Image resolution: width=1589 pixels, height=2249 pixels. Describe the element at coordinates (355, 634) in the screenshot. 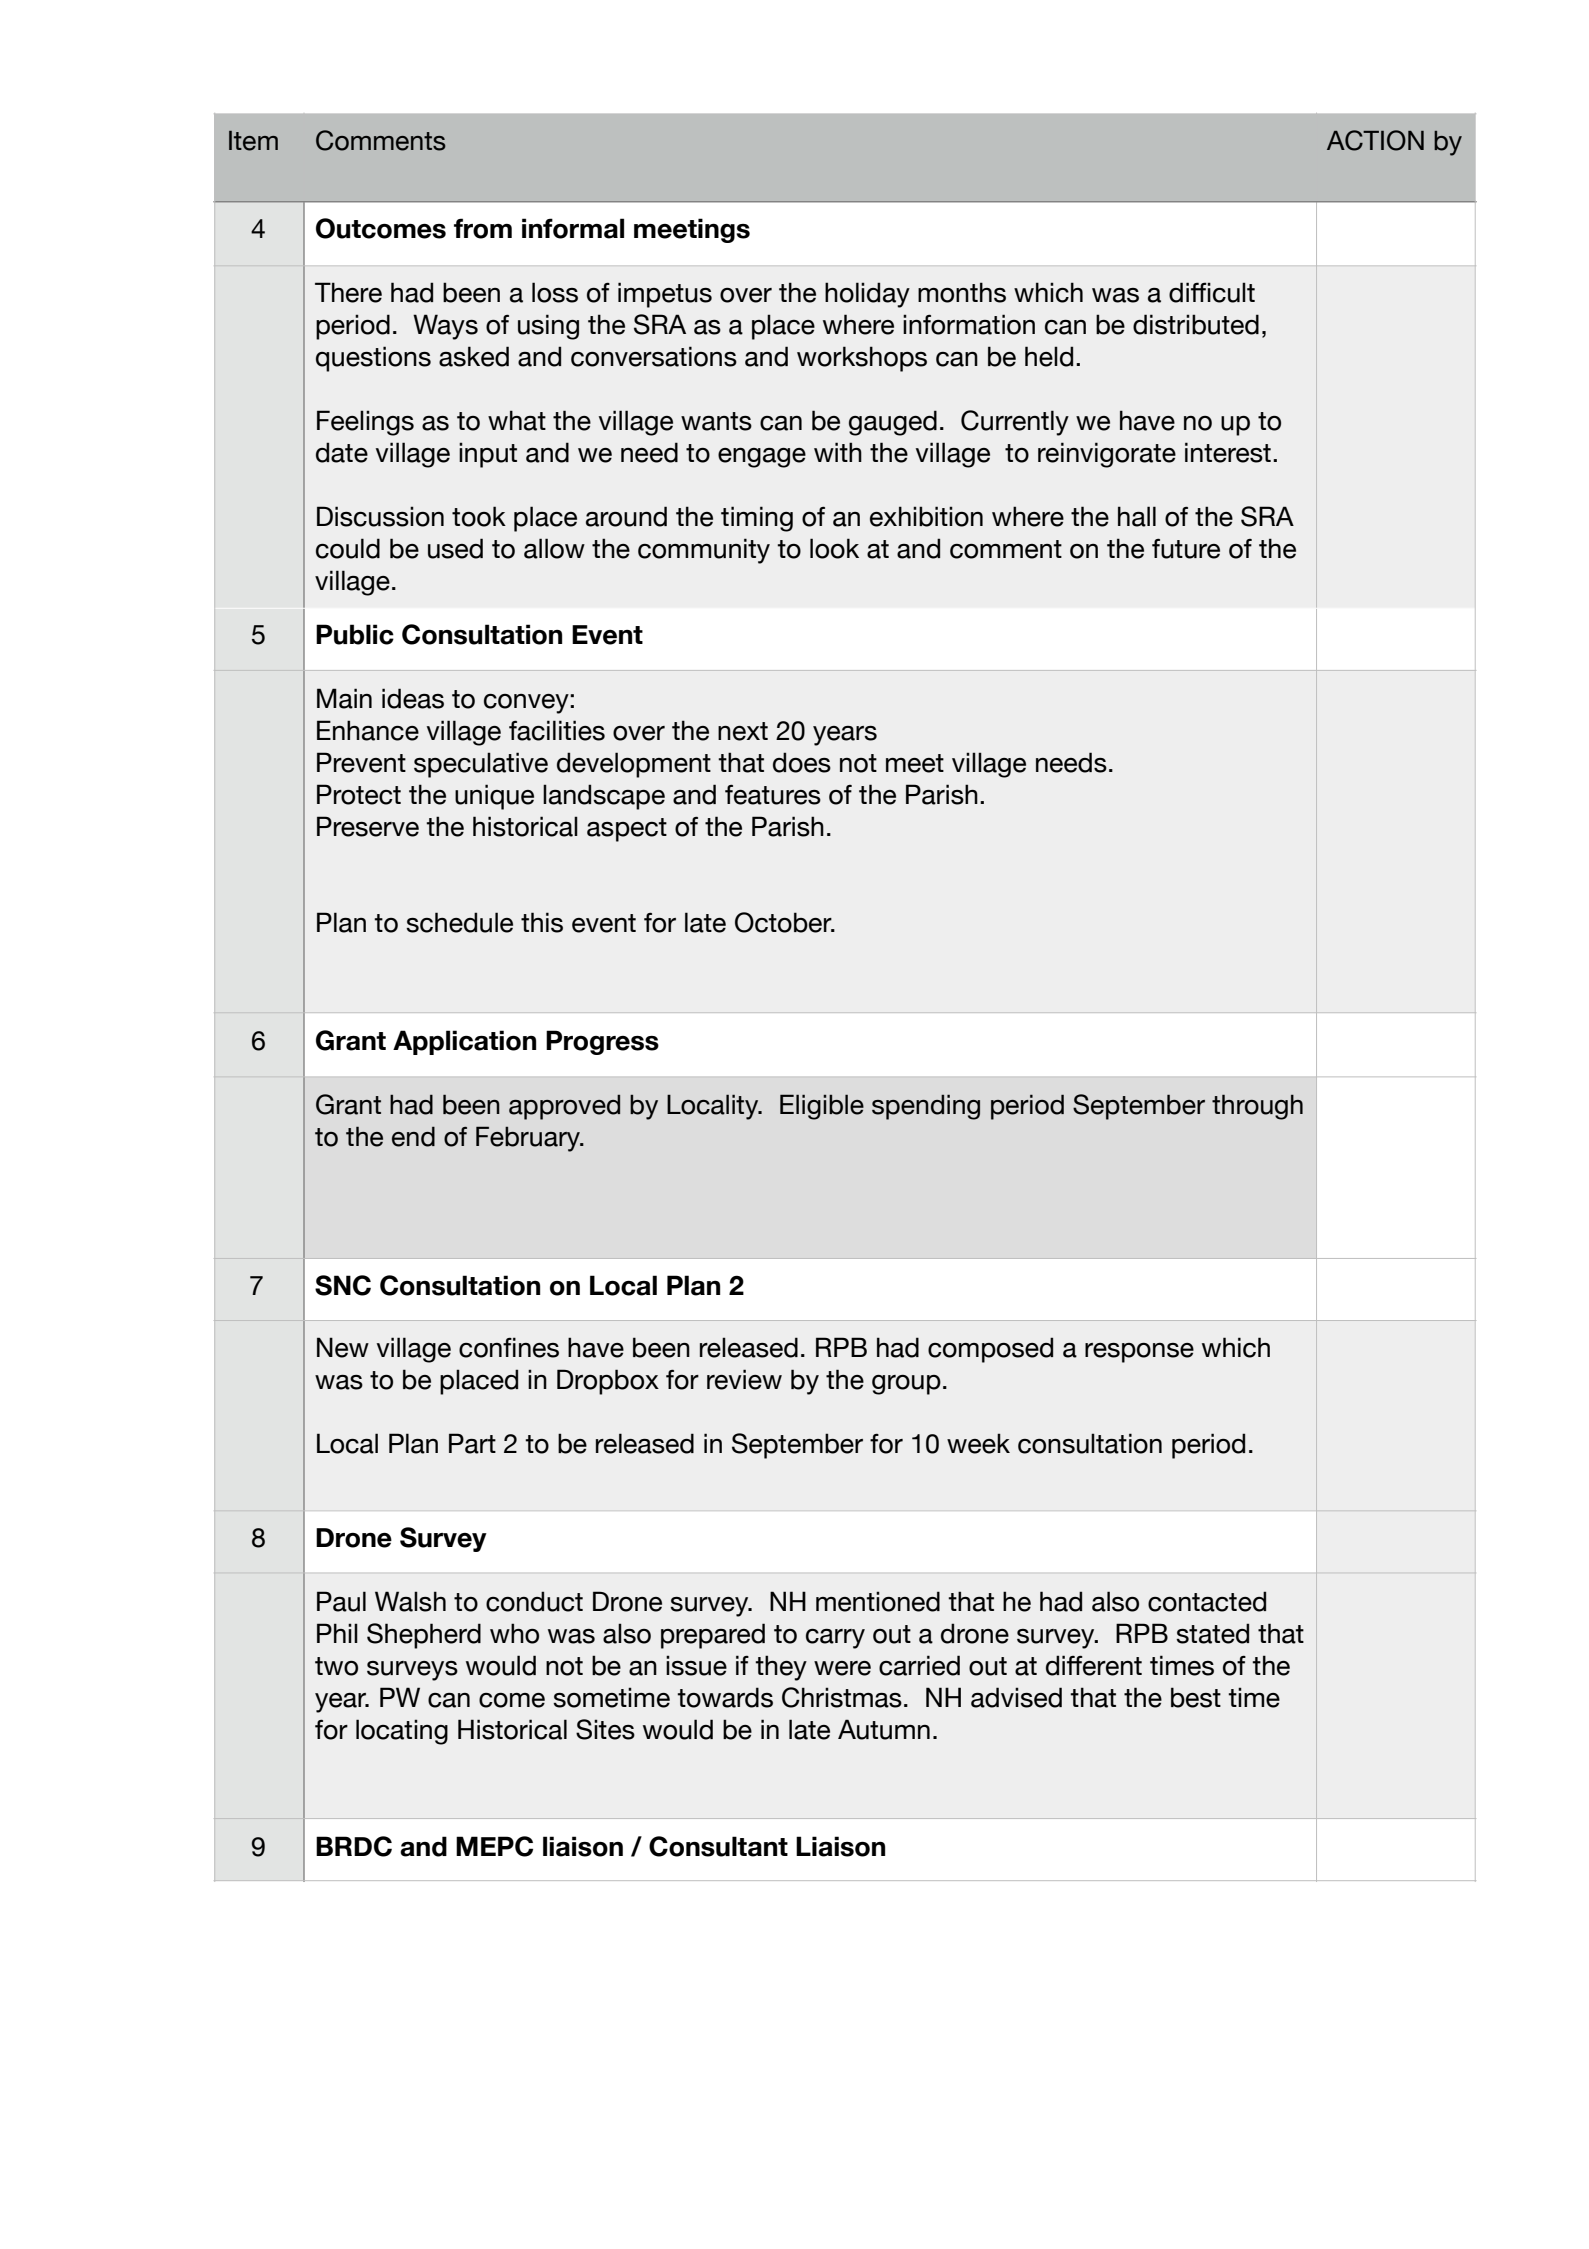

I see `Public` at that location.
